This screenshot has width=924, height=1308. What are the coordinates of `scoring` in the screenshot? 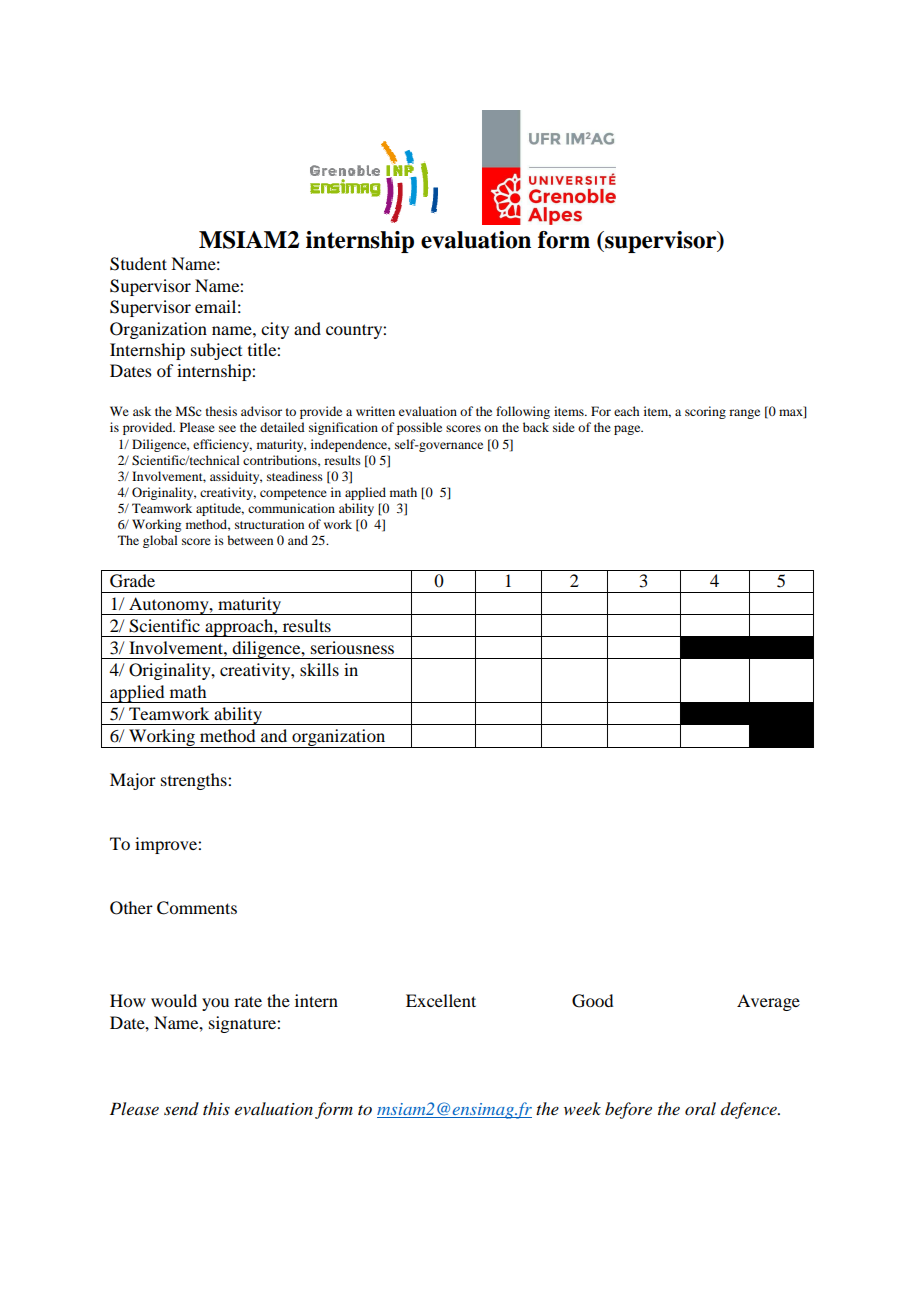 It's located at (705, 412).
